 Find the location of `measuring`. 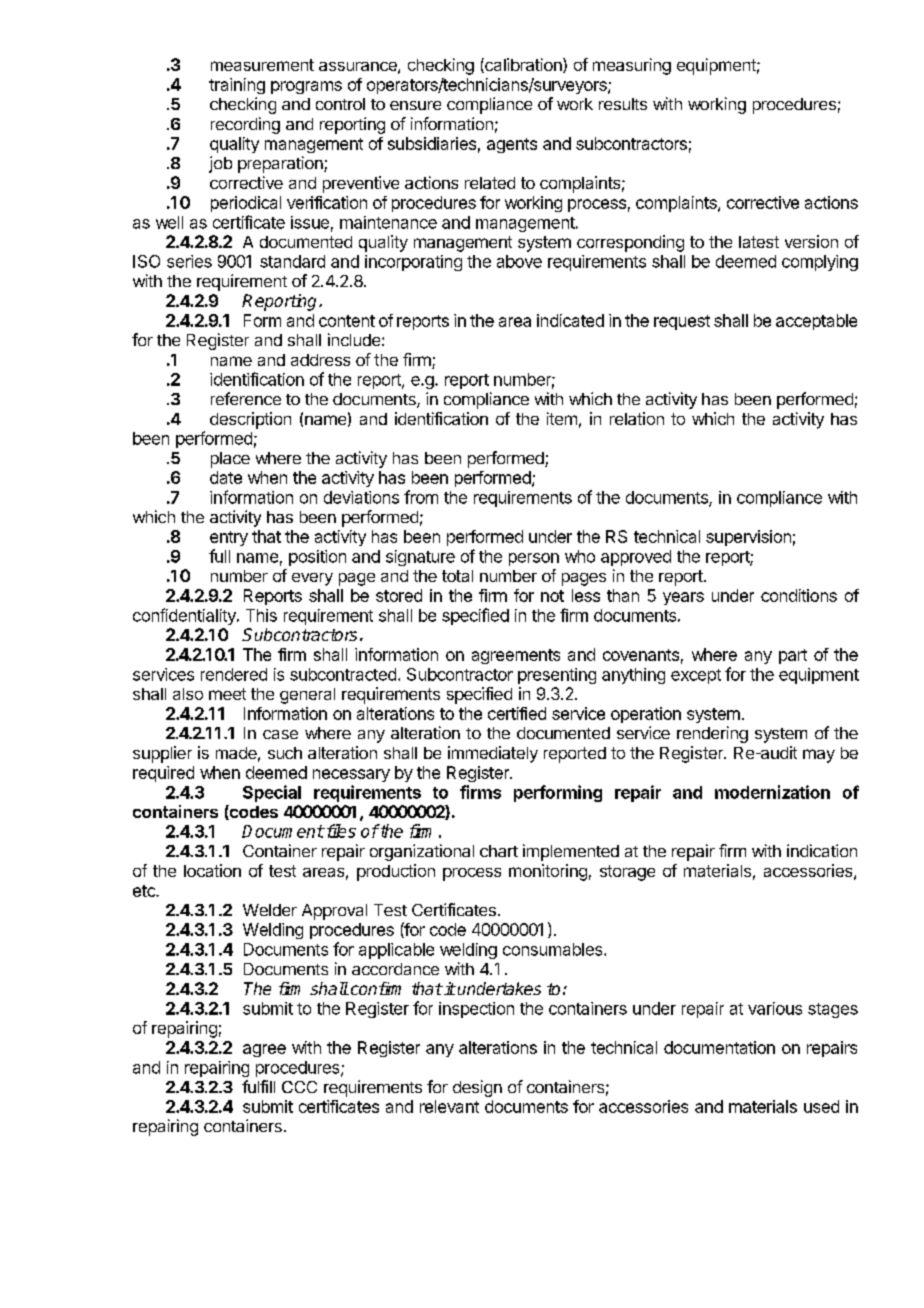

measuring is located at coordinates (632, 66).
